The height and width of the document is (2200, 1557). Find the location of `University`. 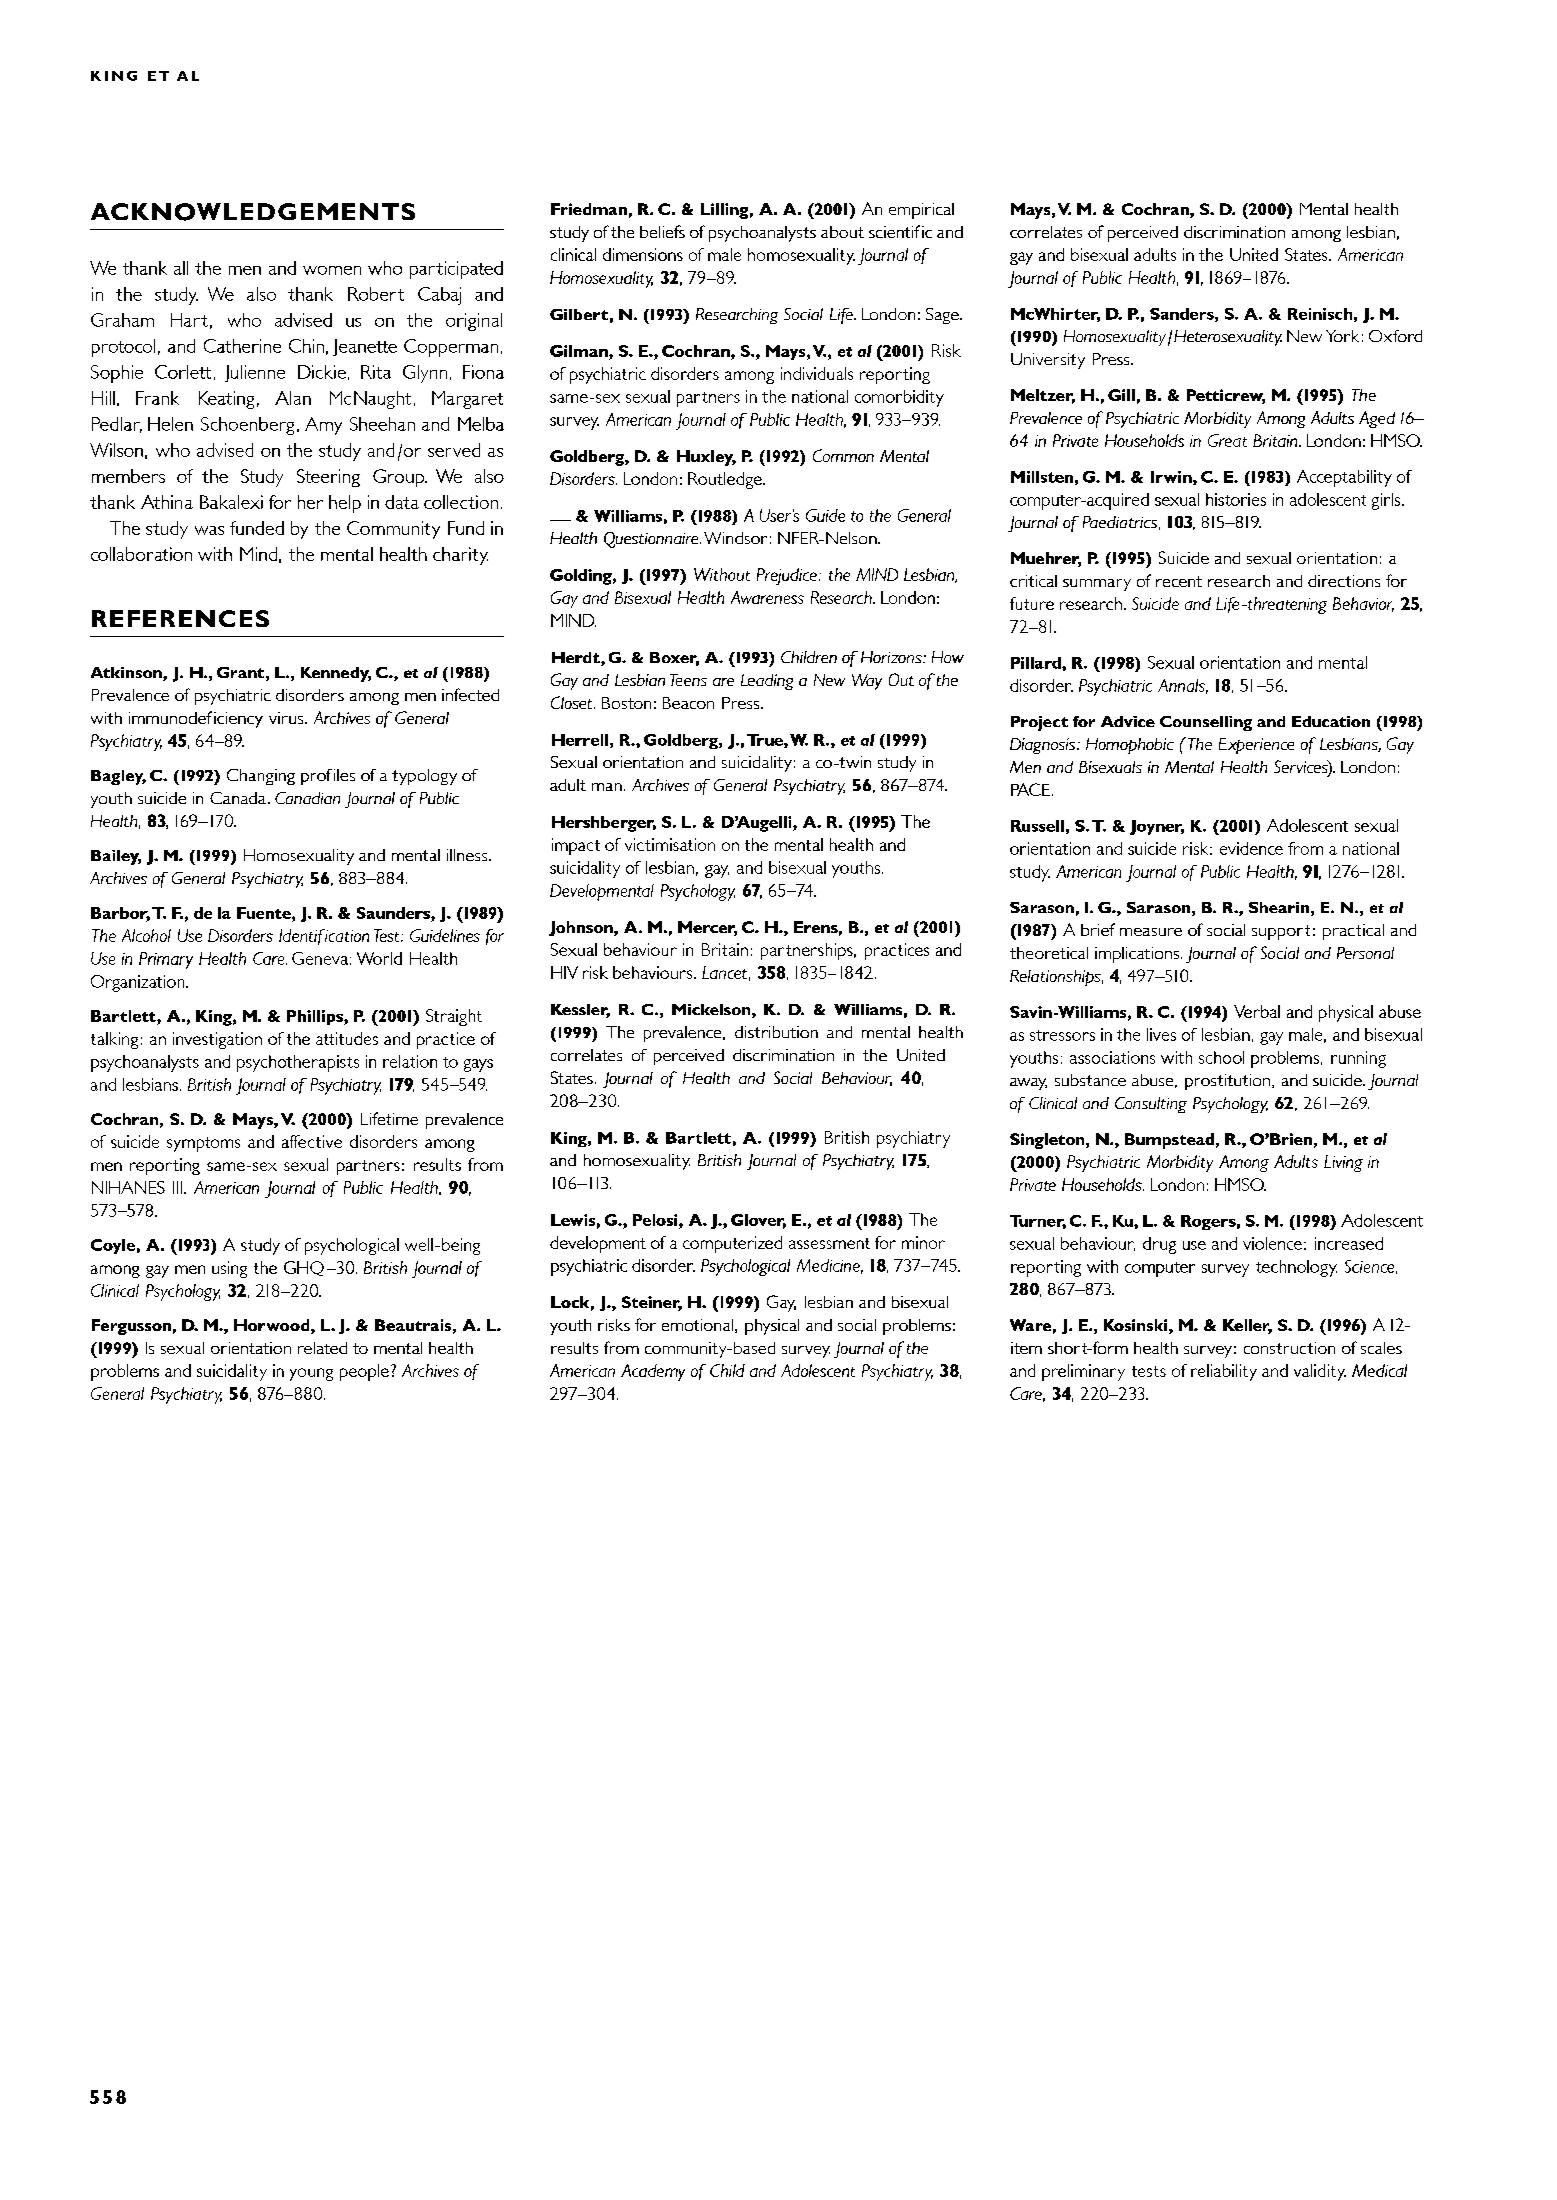

University is located at coordinates (1048, 361).
